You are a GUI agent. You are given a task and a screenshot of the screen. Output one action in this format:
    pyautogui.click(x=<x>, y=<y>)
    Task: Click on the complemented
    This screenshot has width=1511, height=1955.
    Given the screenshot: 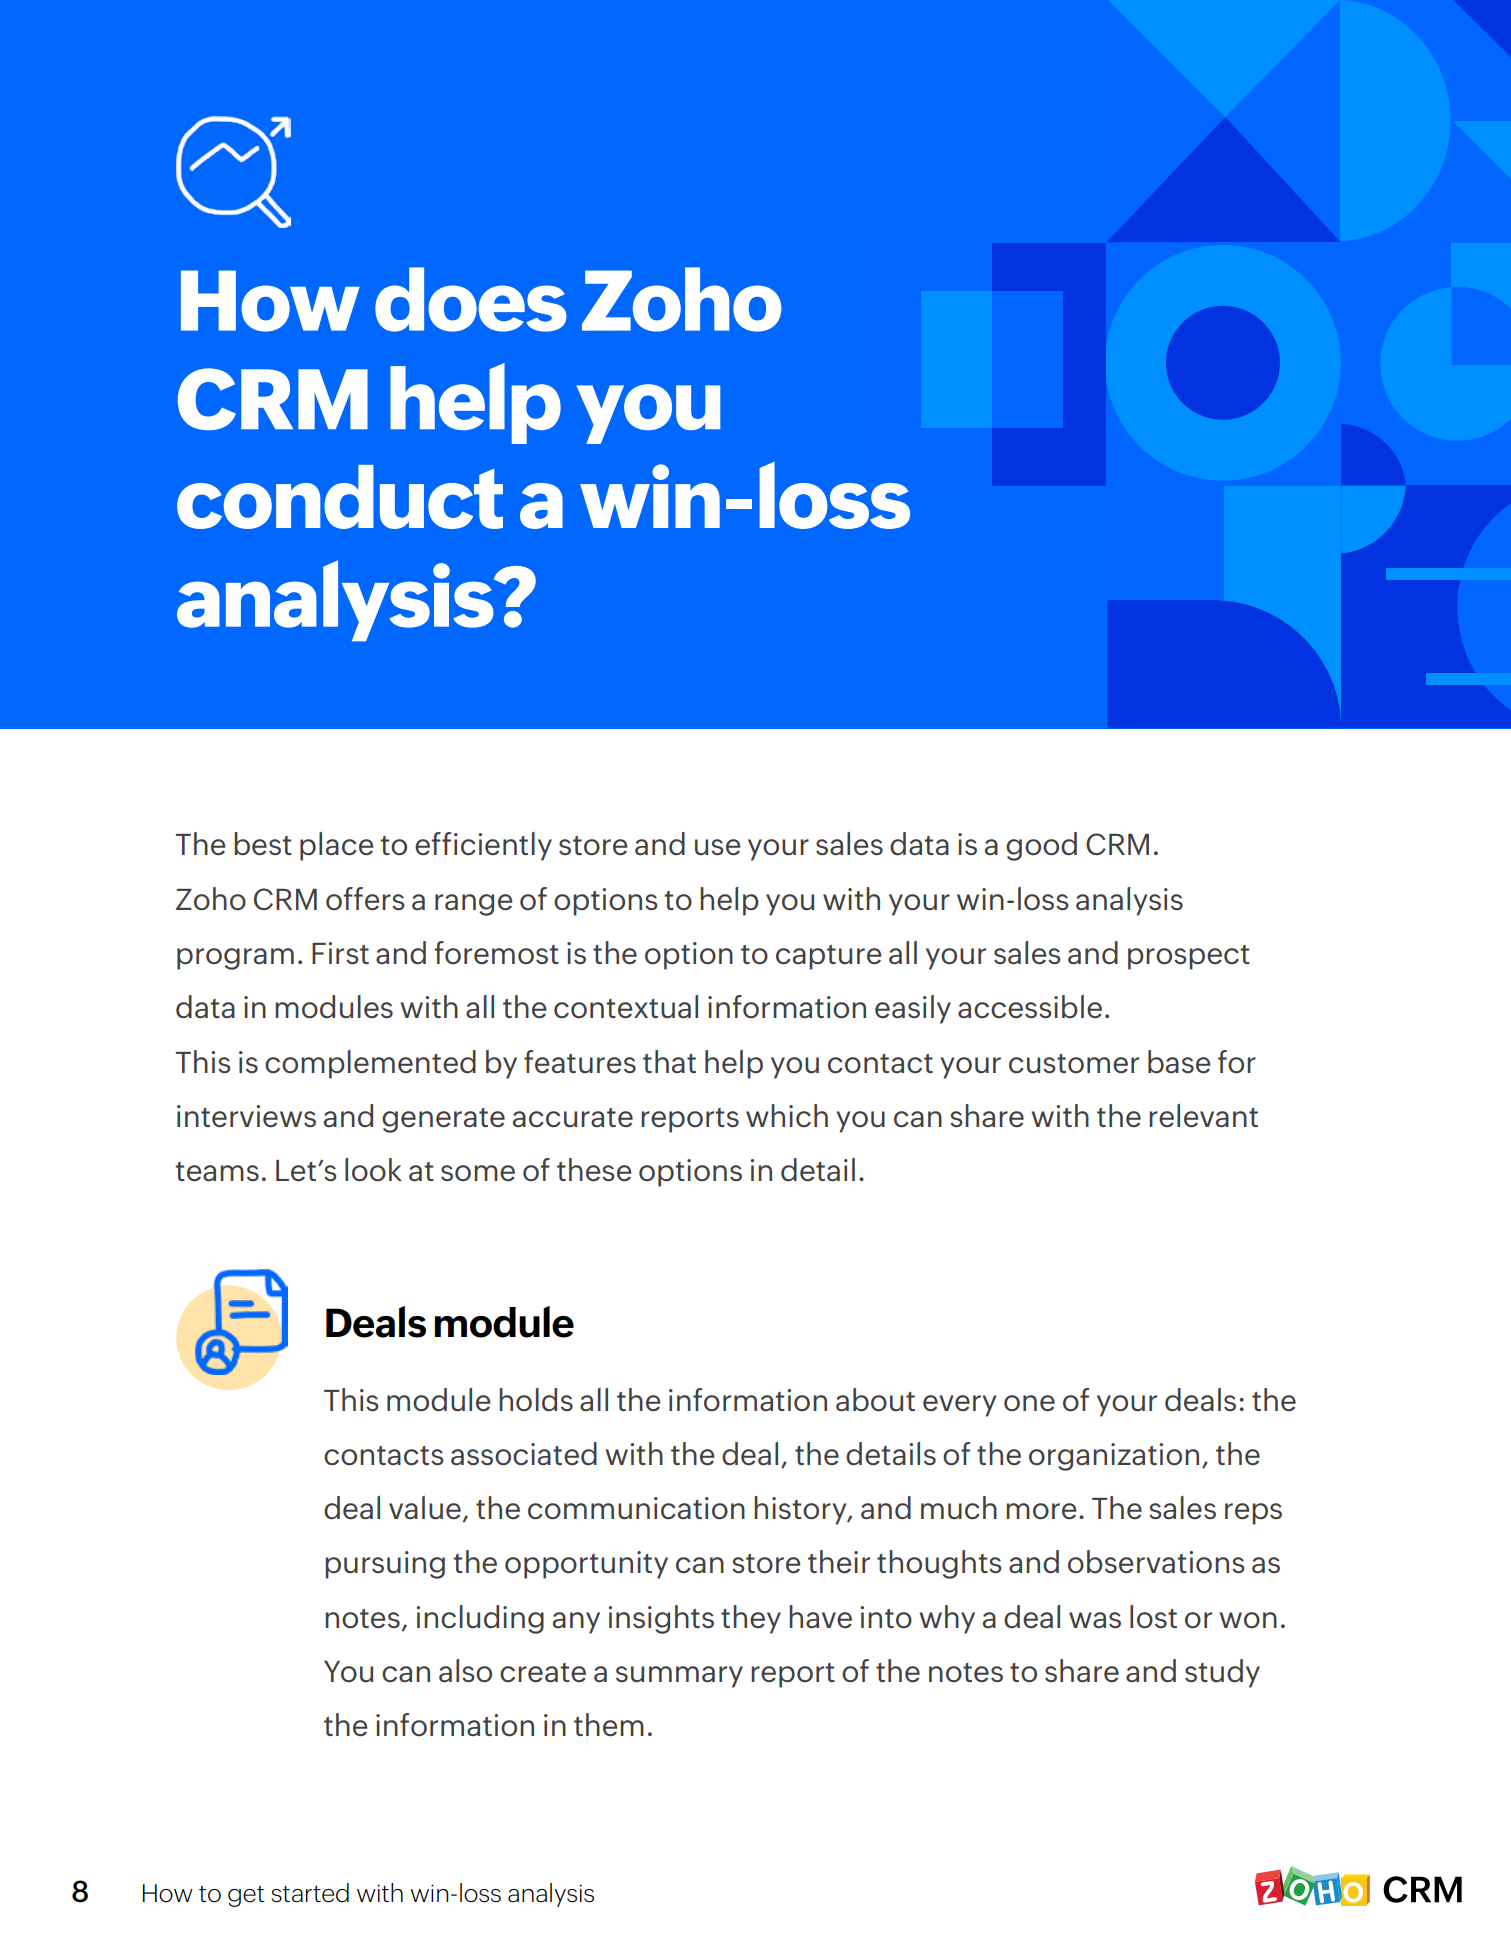 What is the action you would take?
    pyautogui.click(x=370, y=1064)
